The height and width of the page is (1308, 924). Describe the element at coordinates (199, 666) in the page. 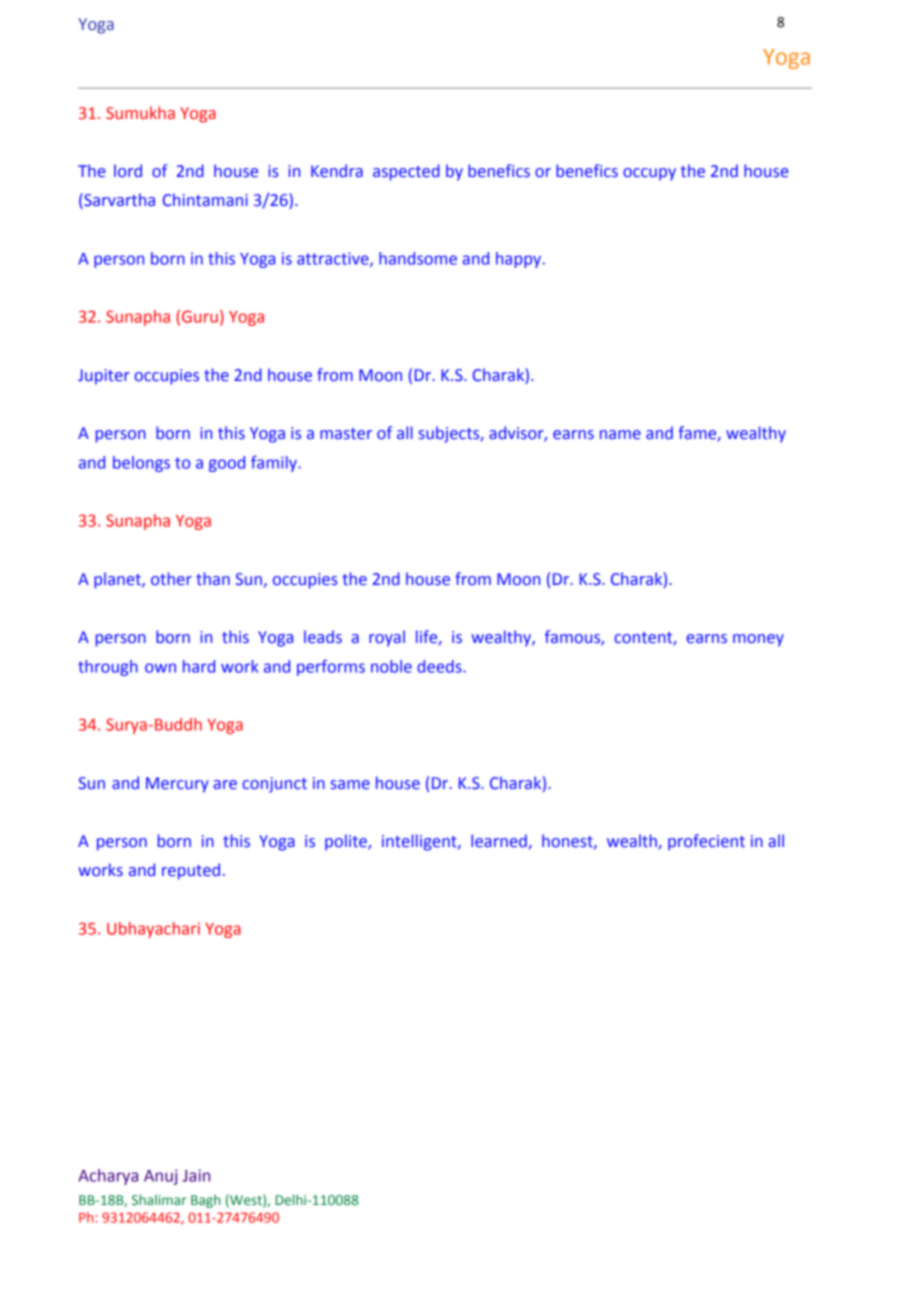

I see `hard` at that location.
